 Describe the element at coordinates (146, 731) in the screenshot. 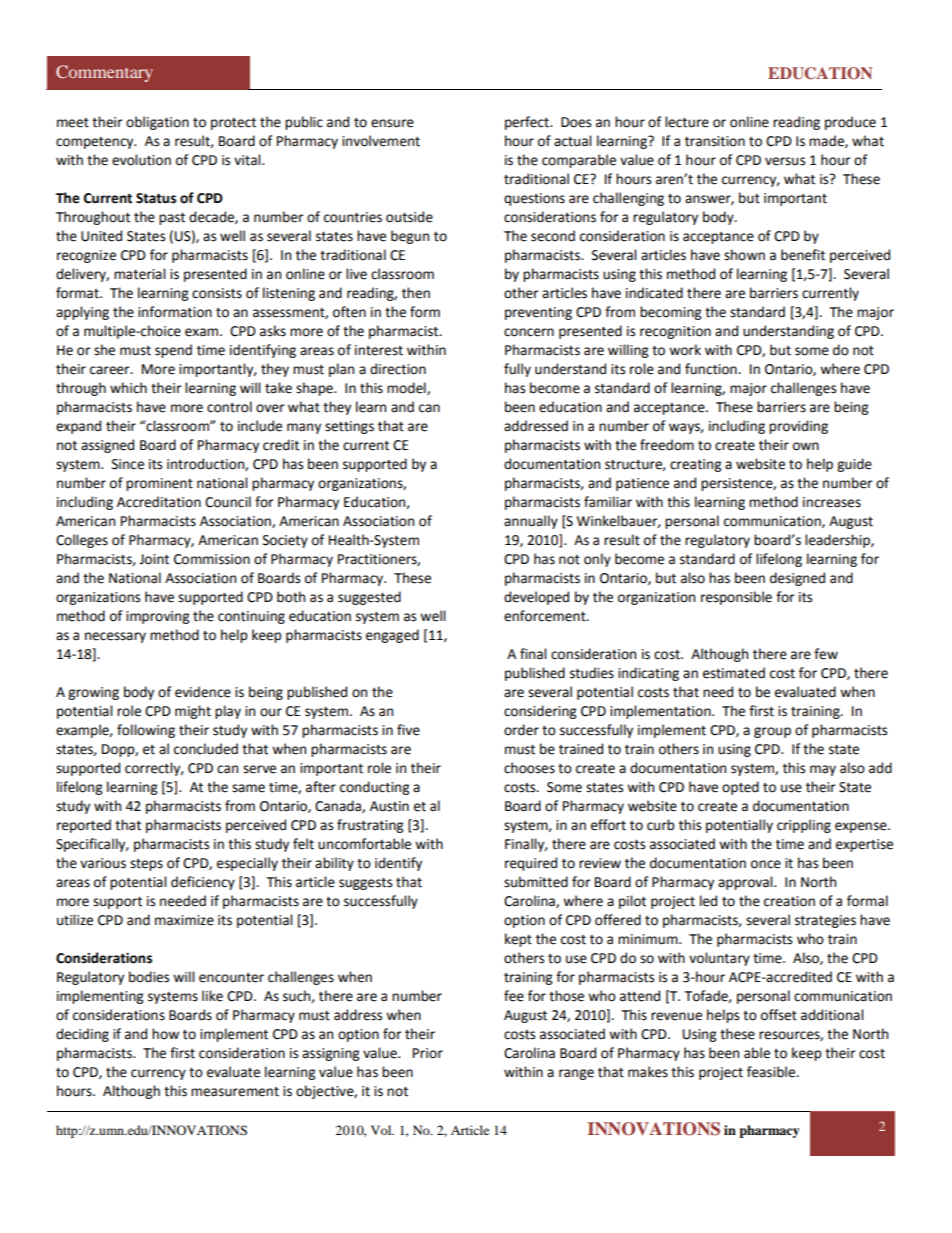

I see `following` at that location.
